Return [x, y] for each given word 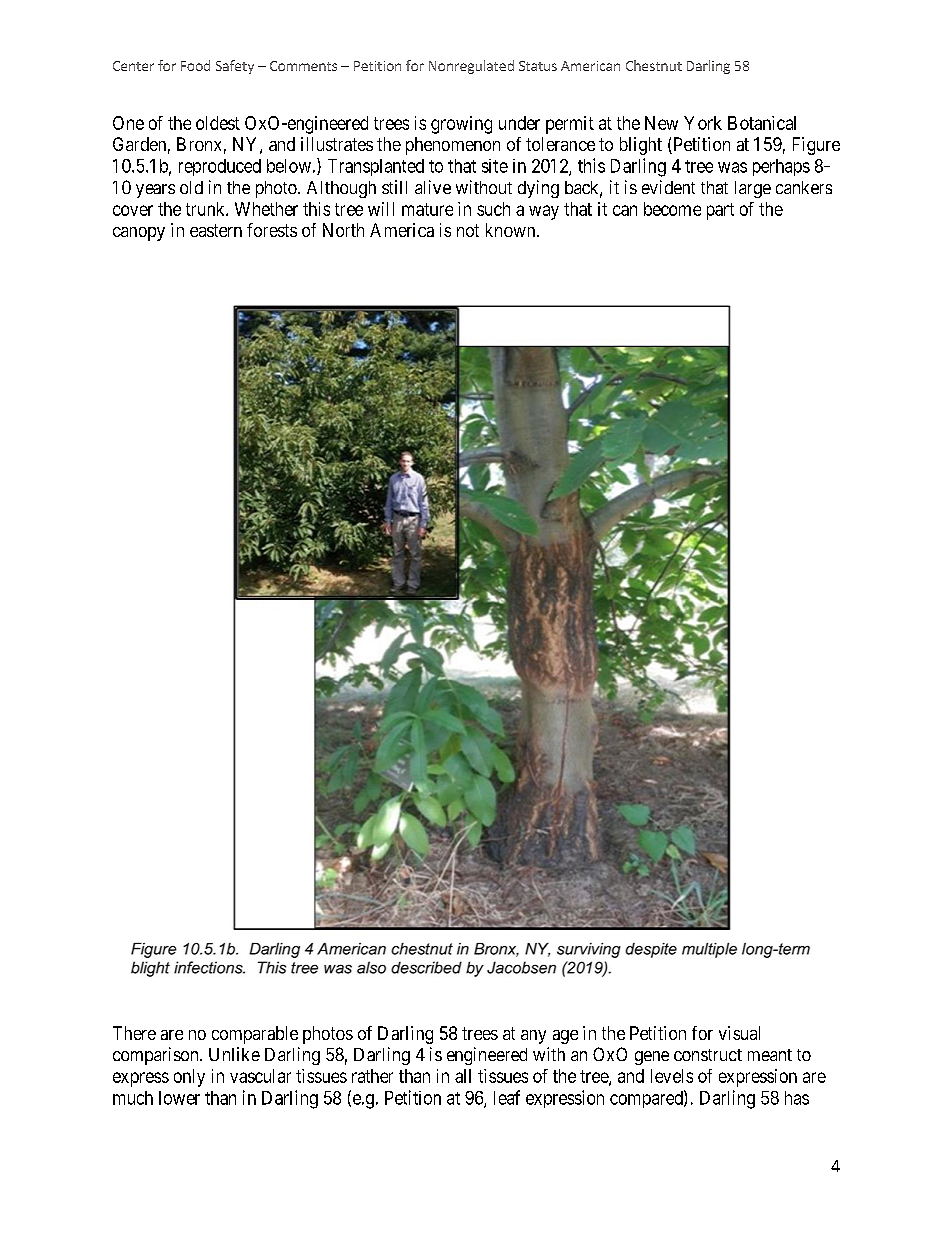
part [720, 211]
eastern [216, 230]
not [468, 230]
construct [708, 1055]
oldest [218, 123]
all [463, 1076]
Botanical [762, 123]
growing [461, 125]
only [189, 1078]
